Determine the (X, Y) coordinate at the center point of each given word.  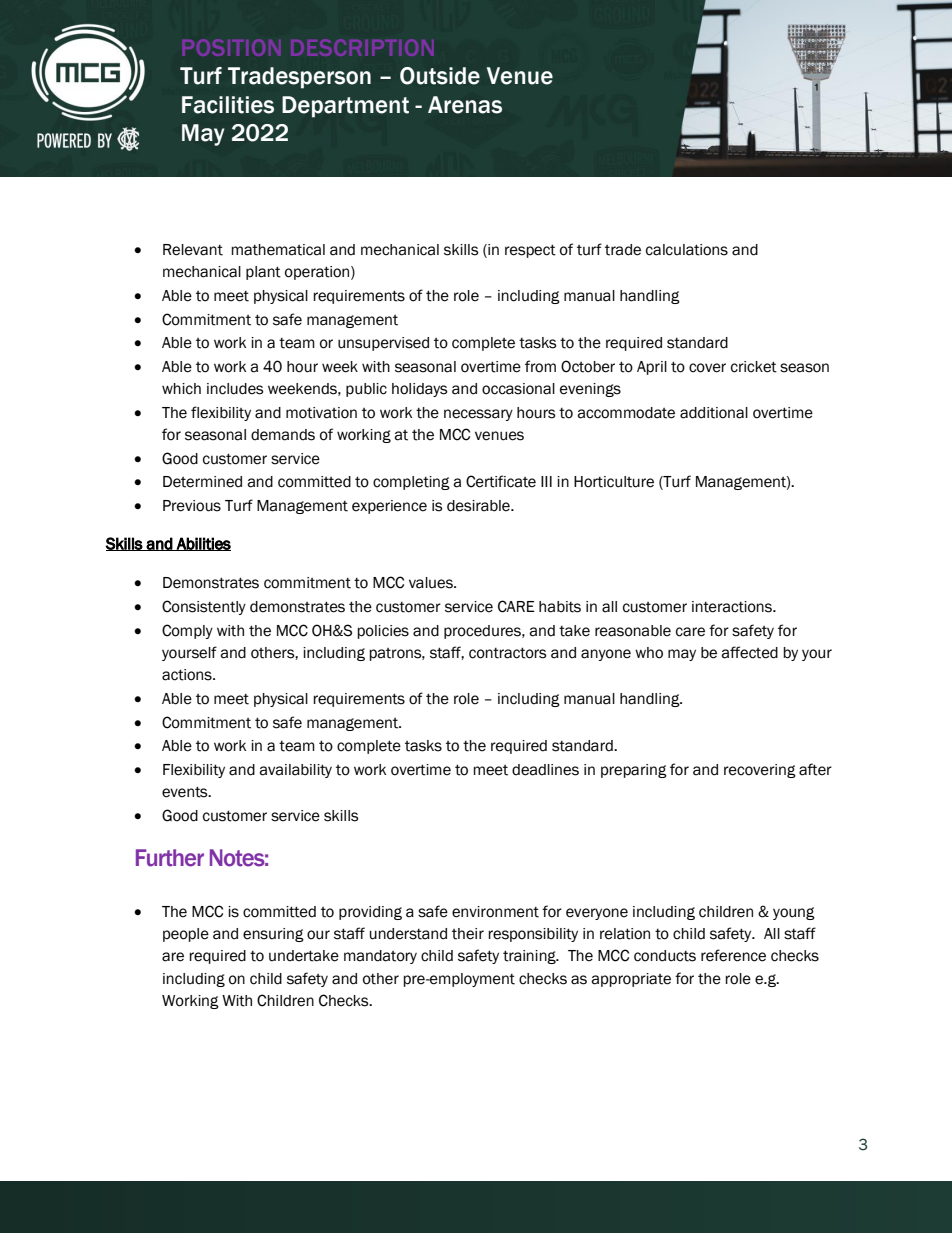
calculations (687, 250)
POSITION (231, 47)
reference (733, 955)
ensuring (273, 935)
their (468, 934)
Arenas (465, 105)
